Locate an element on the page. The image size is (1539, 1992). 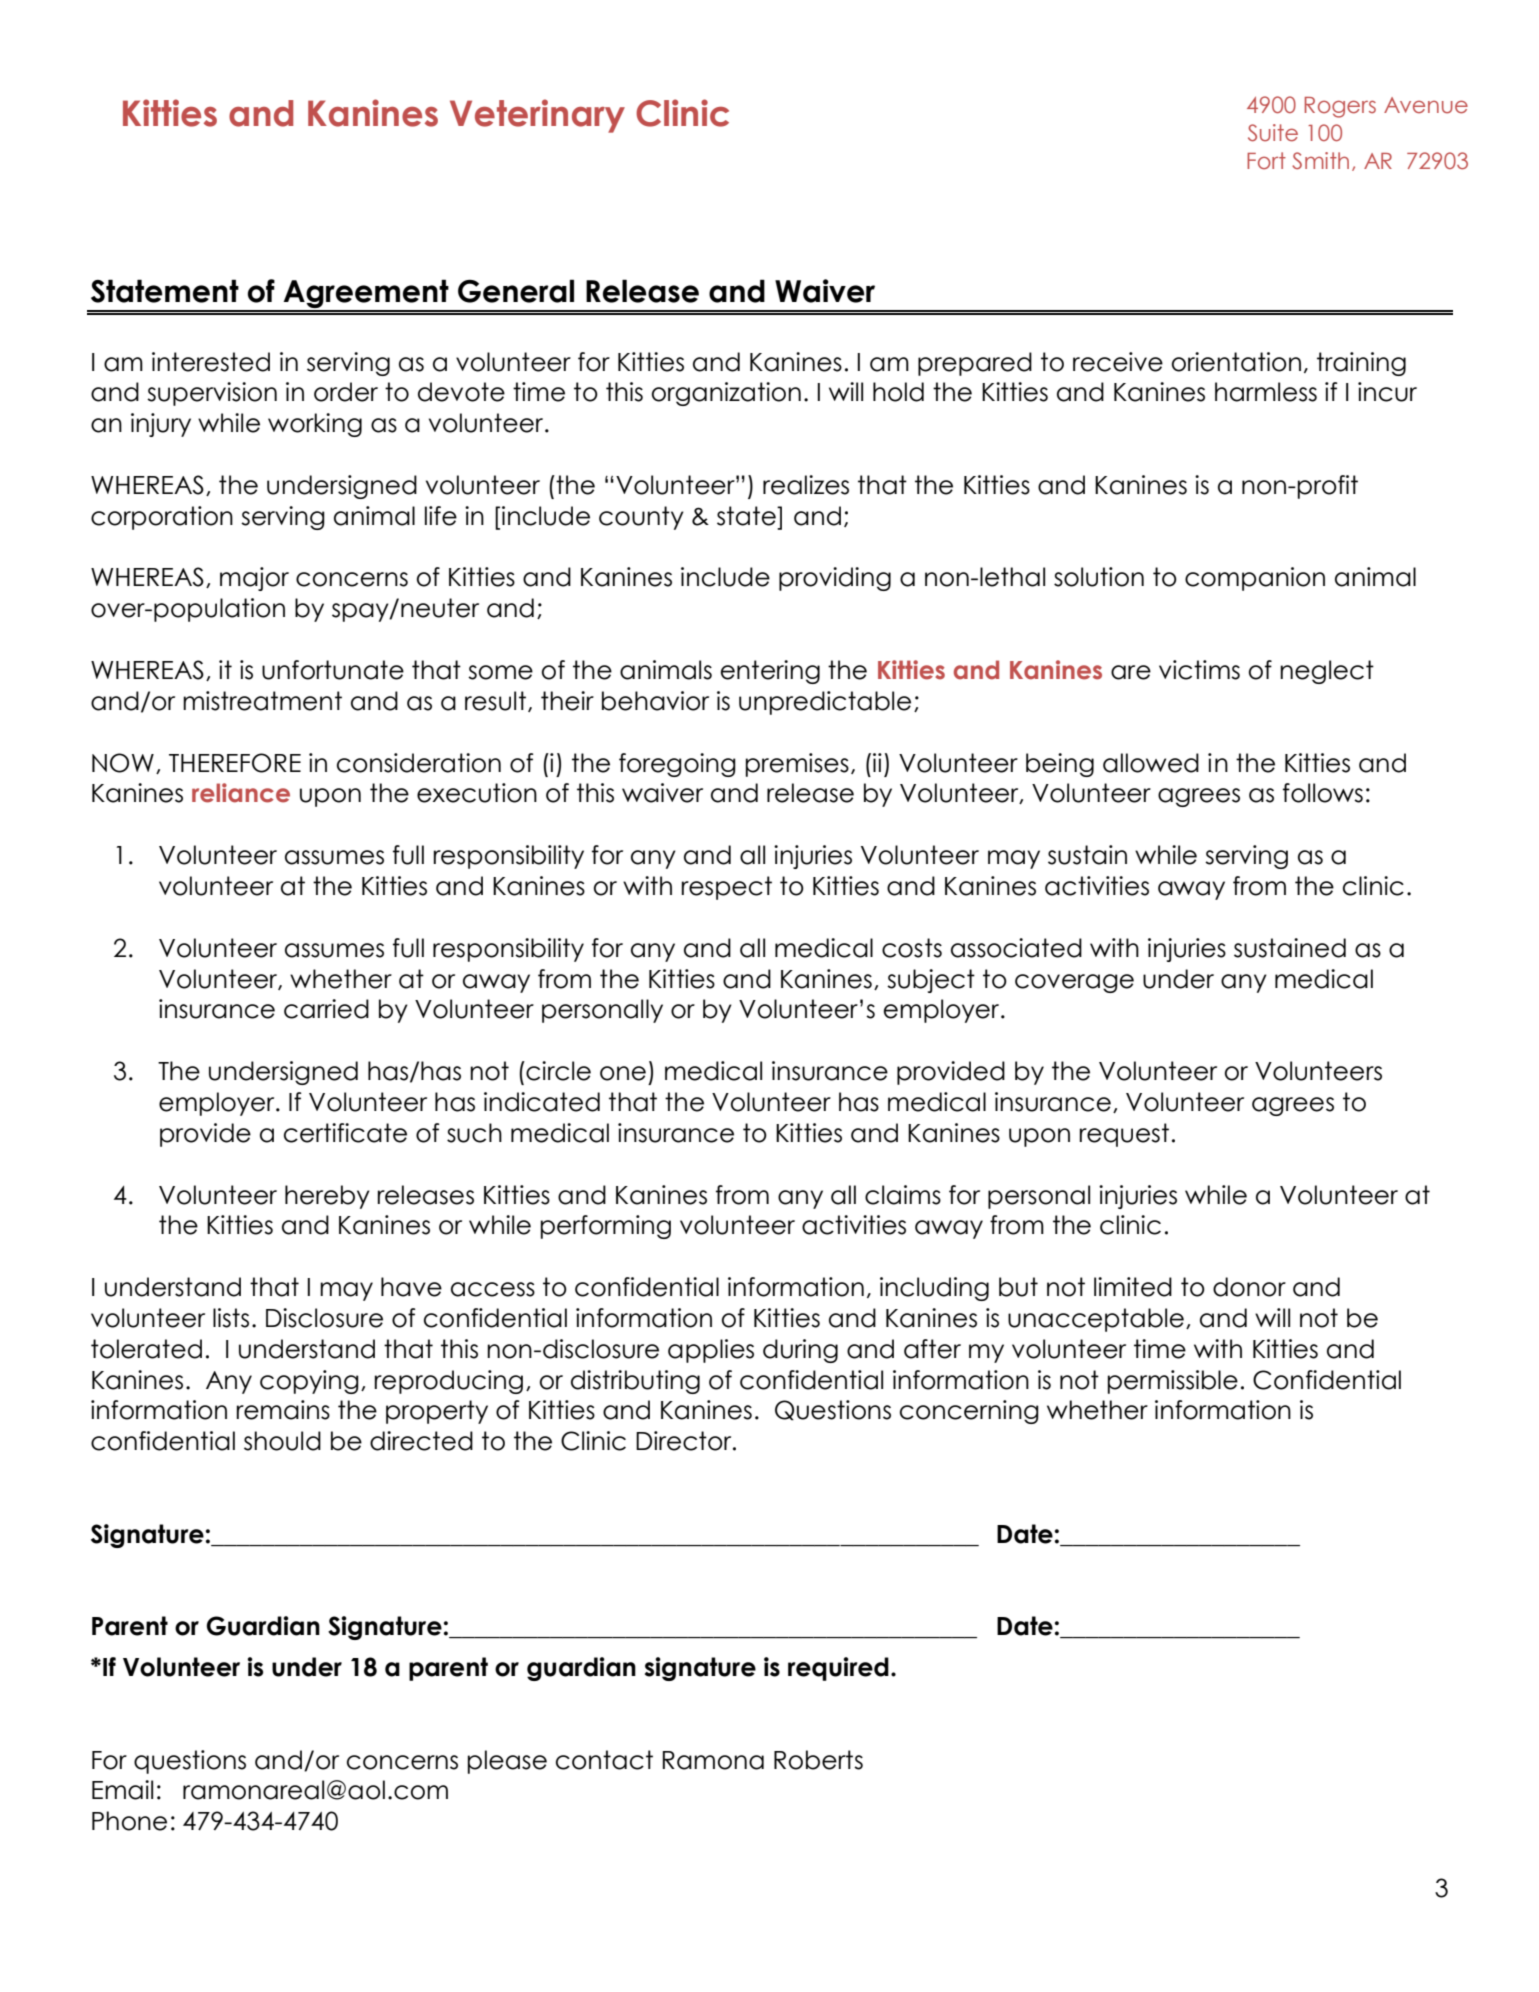
mistreatment is located at coordinates (262, 701).
